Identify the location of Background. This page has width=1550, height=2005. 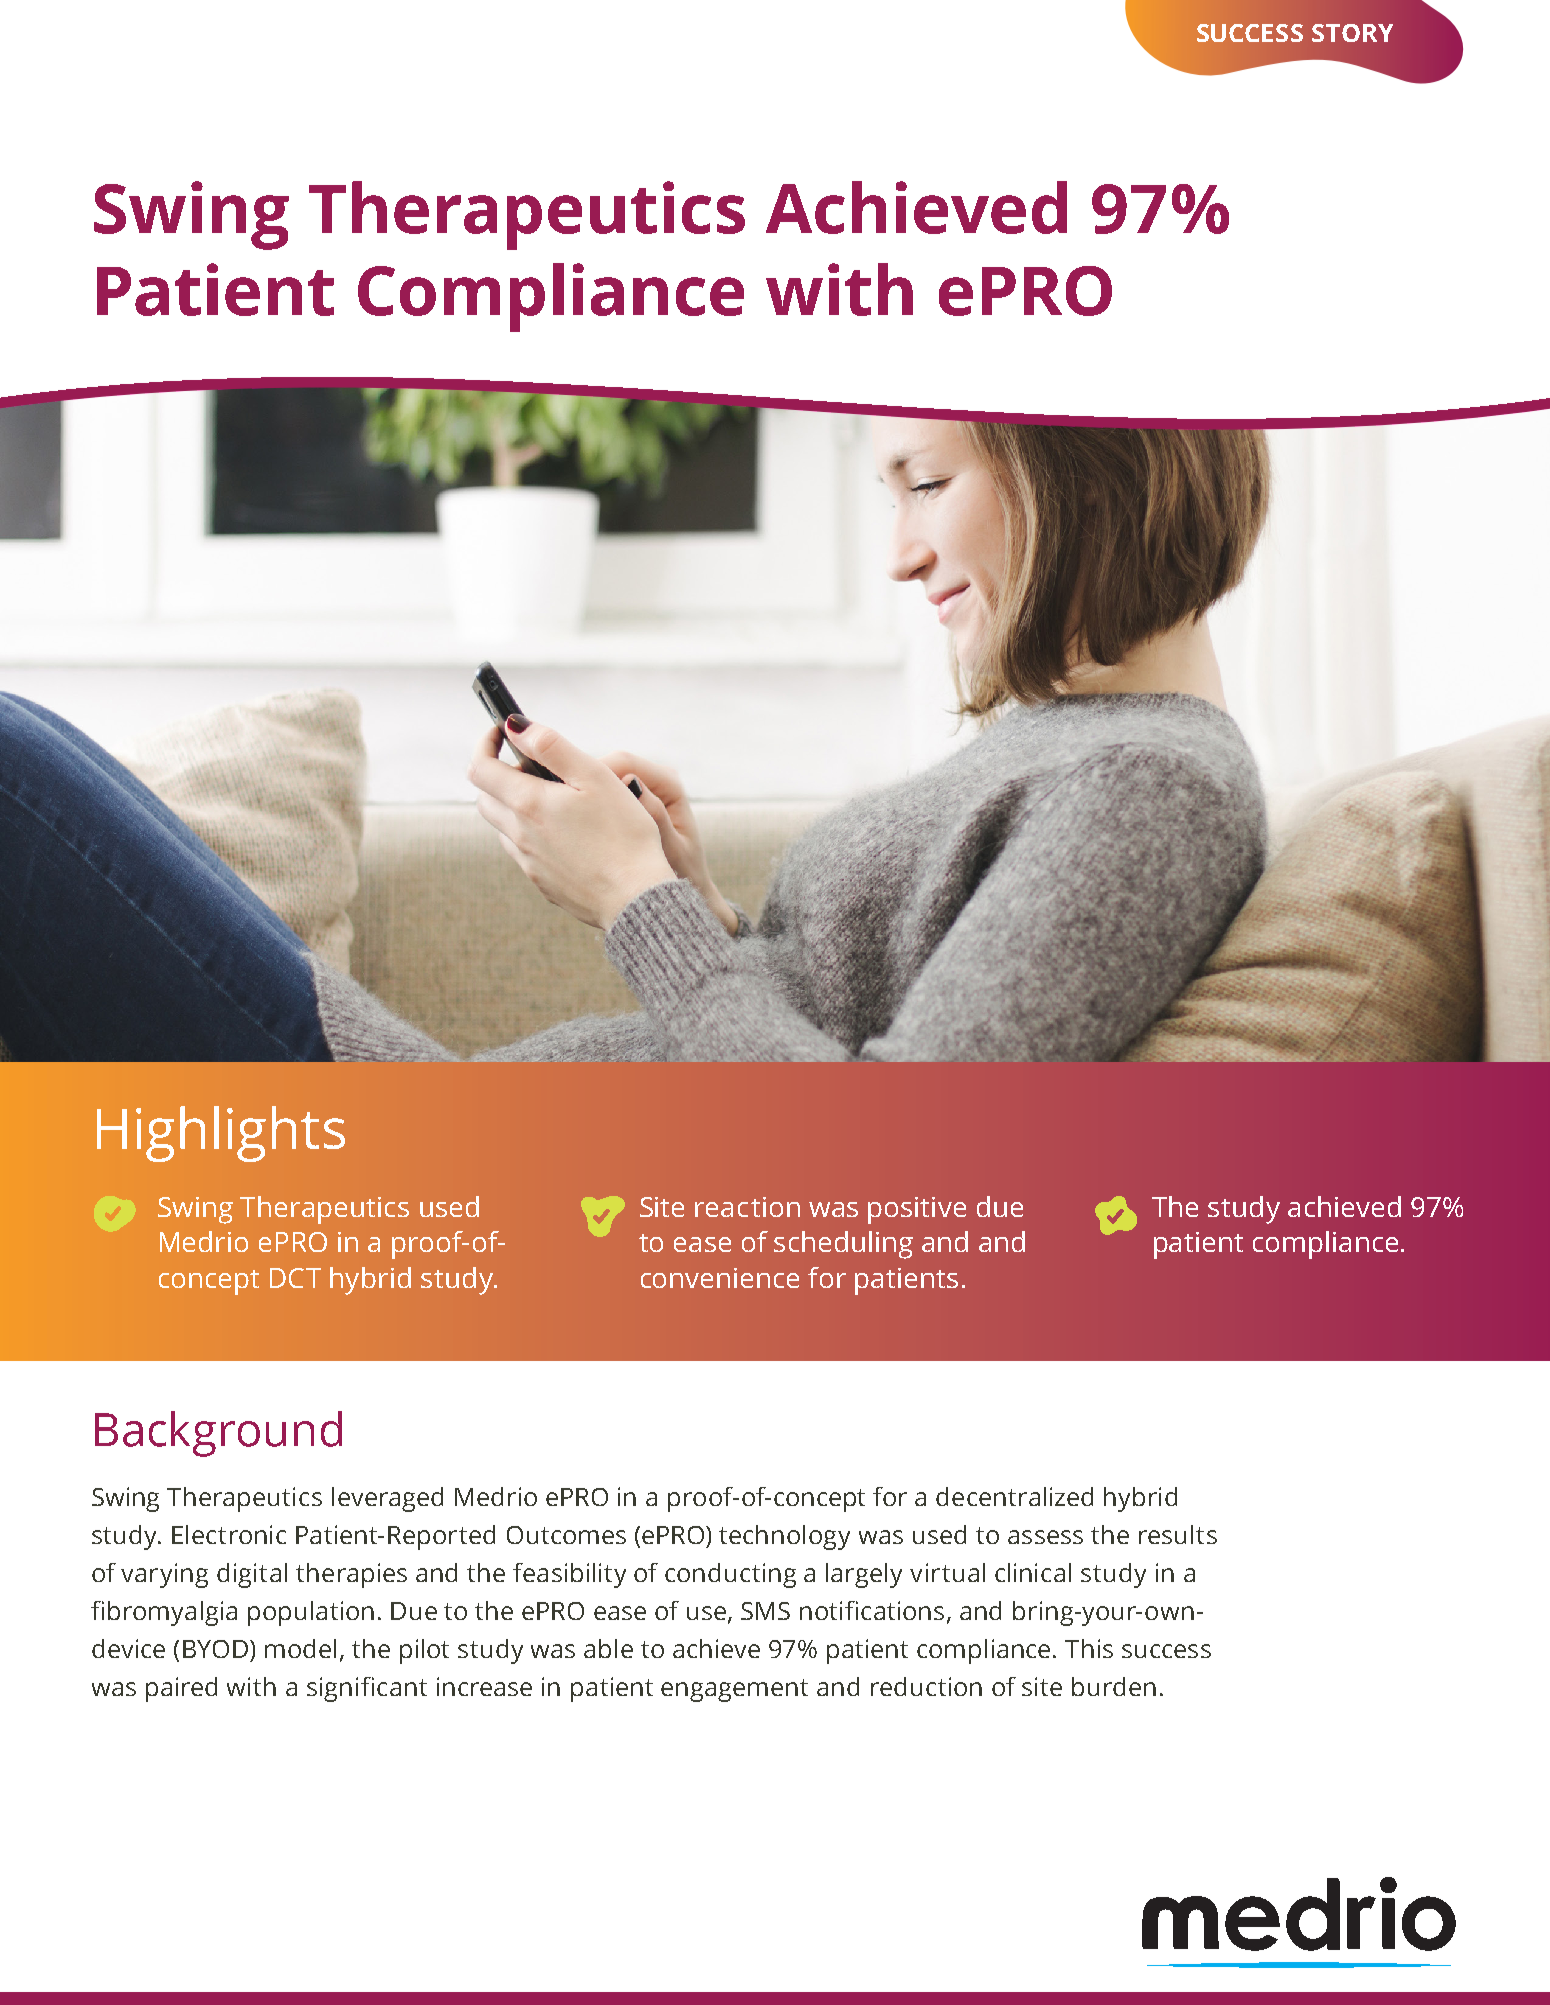
(218, 1434).
